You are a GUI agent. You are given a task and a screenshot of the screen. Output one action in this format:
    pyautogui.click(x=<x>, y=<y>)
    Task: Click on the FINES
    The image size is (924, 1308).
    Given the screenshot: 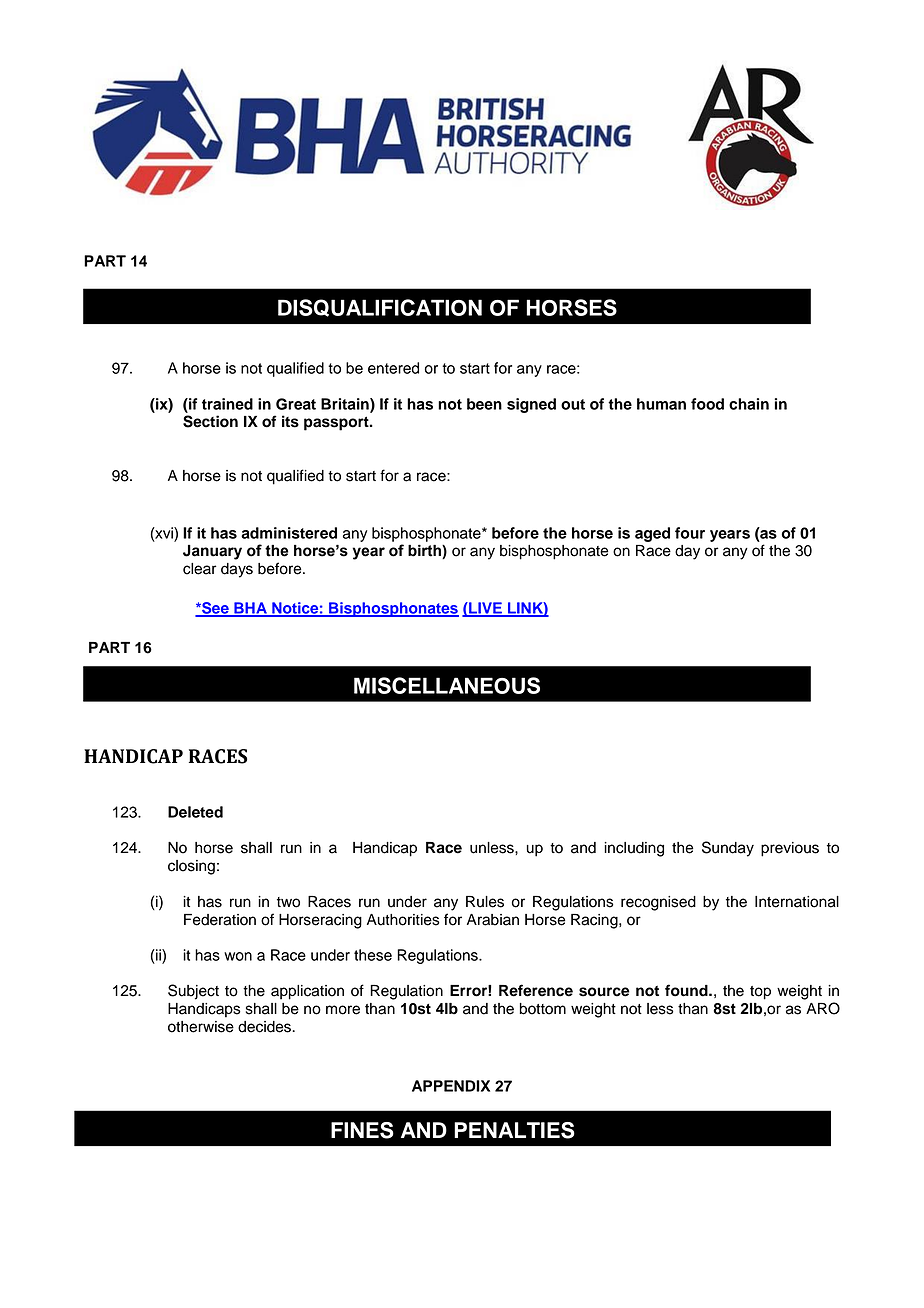 What is the action you would take?
    pyautogui.click(x=362, y=1130)
